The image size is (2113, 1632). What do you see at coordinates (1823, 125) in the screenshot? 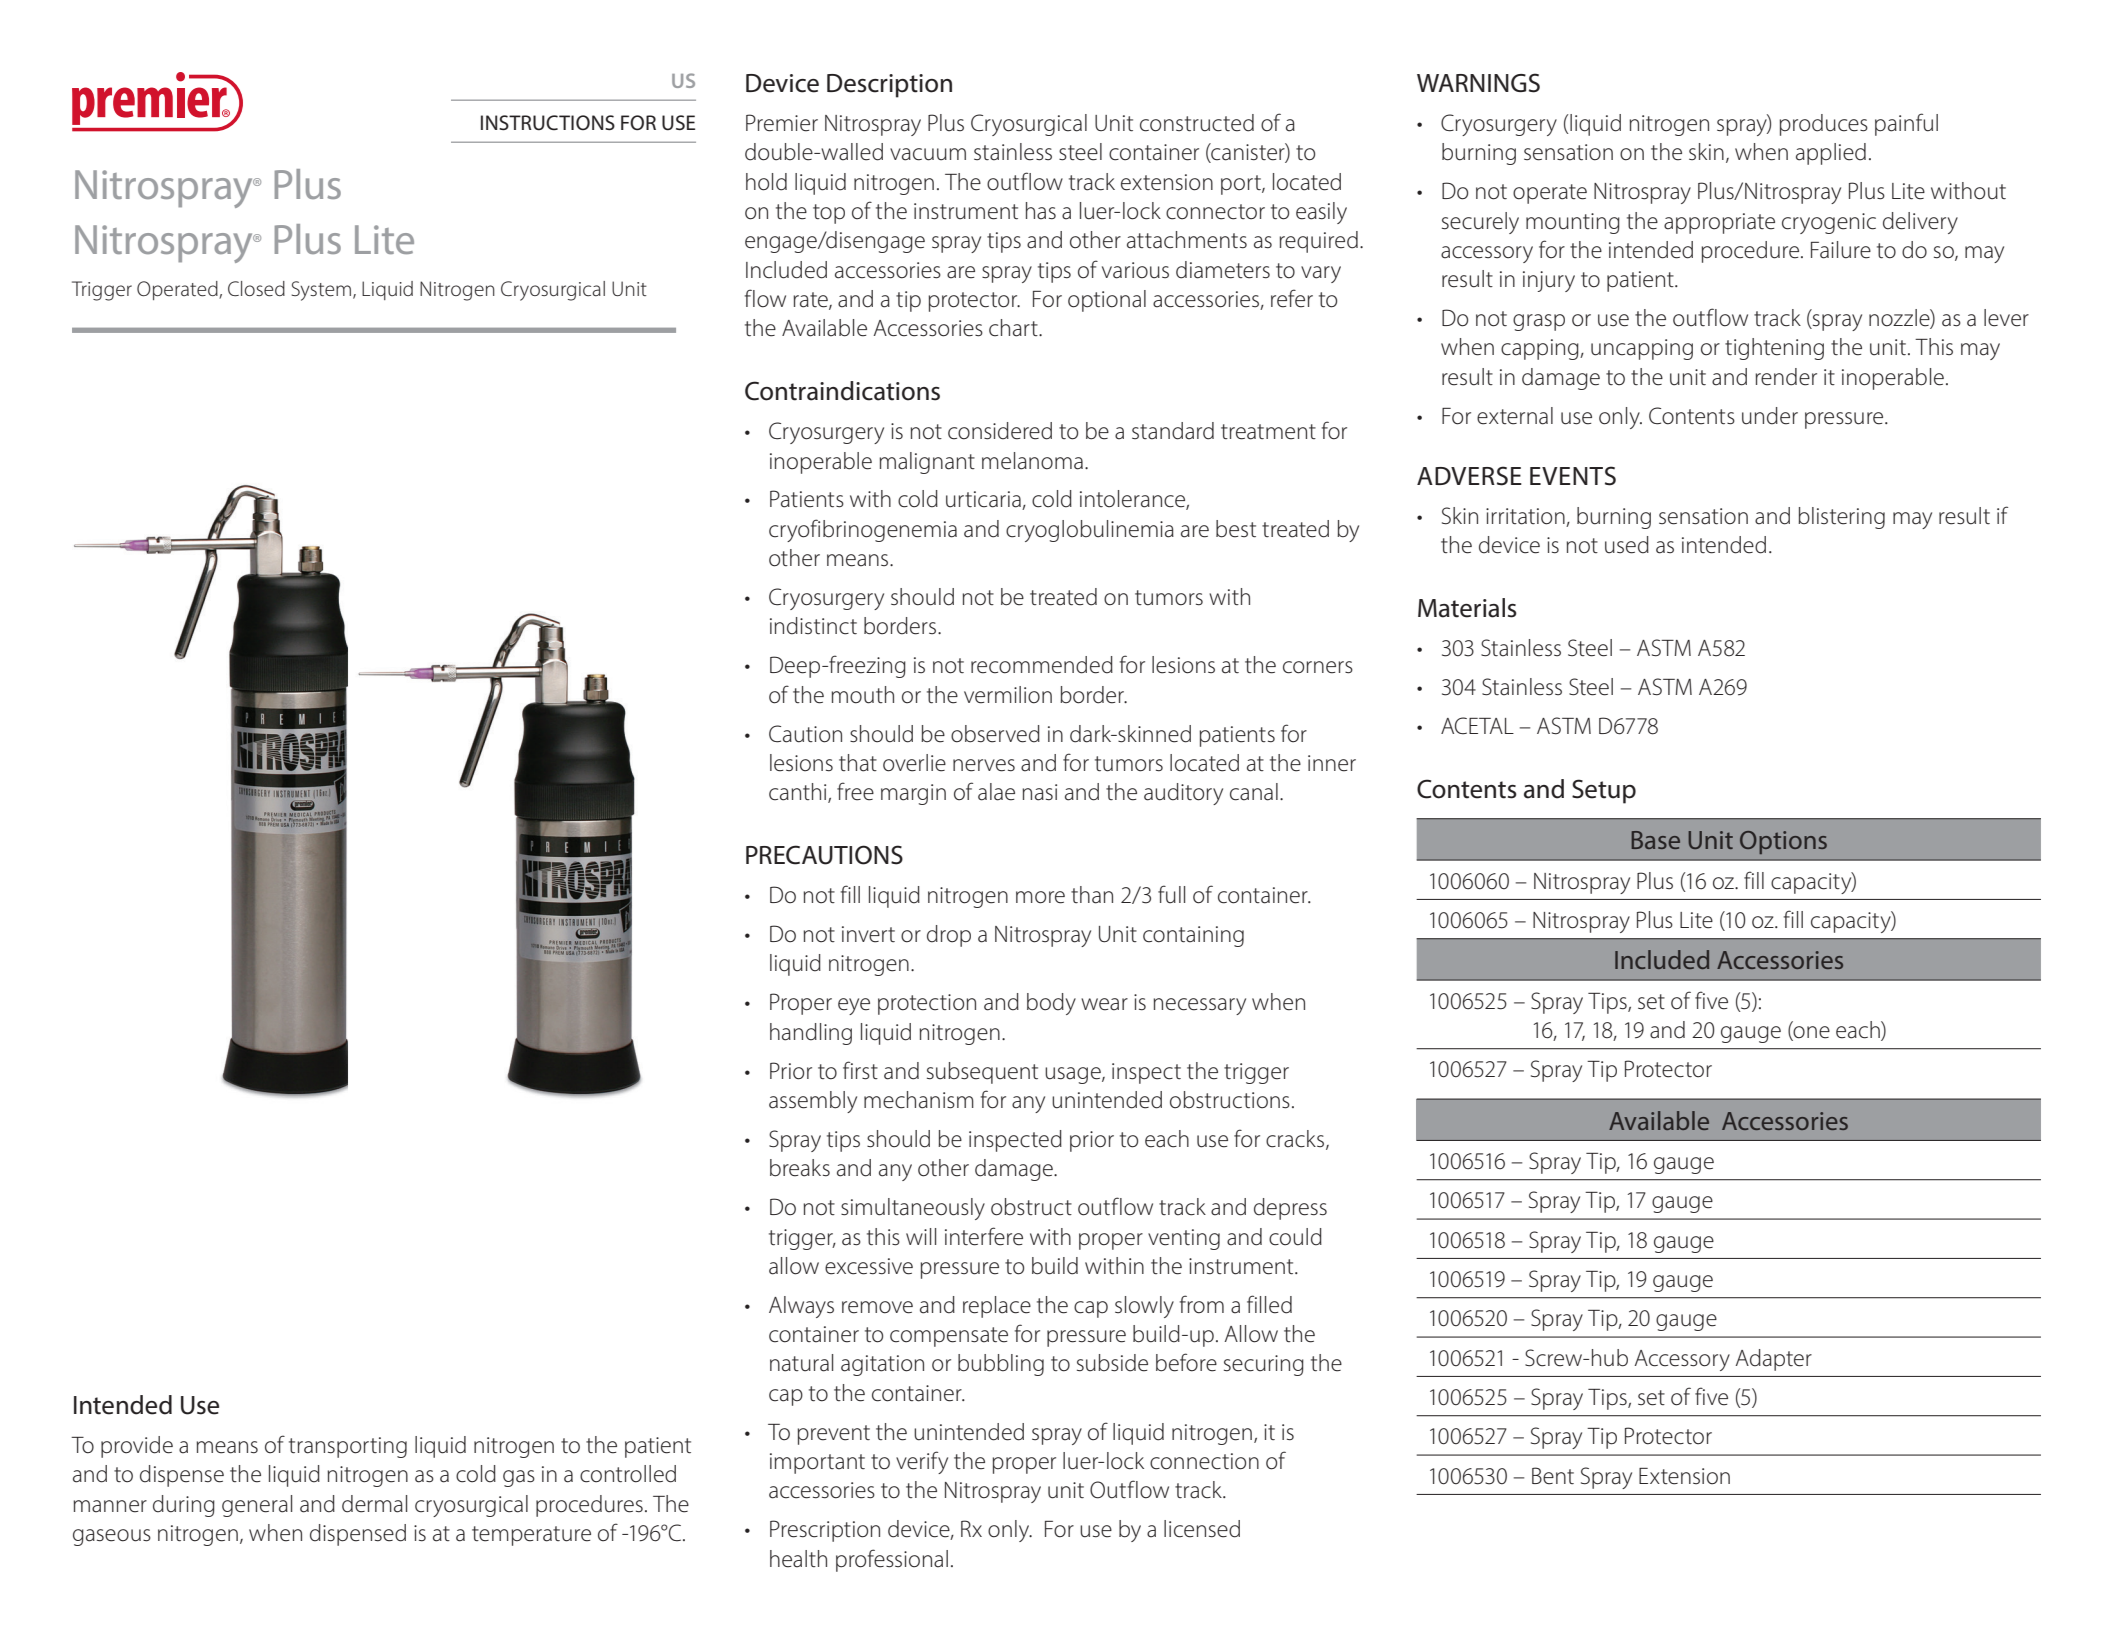
I see `produces` at bounding box center [1823, 125].
